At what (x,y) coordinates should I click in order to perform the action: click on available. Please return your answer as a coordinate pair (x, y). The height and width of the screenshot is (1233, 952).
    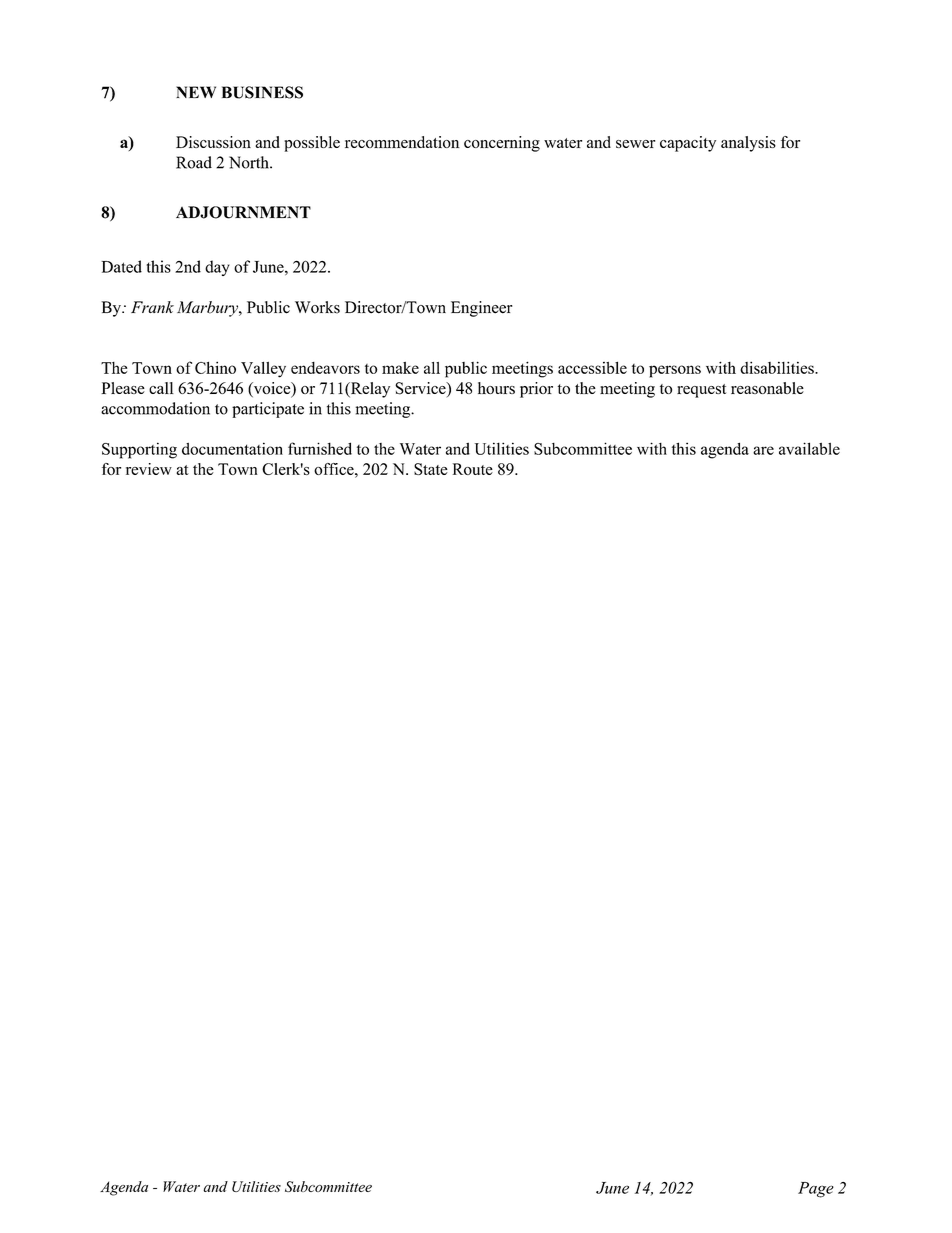
    Looking at the image, I should click on (809, 448).
